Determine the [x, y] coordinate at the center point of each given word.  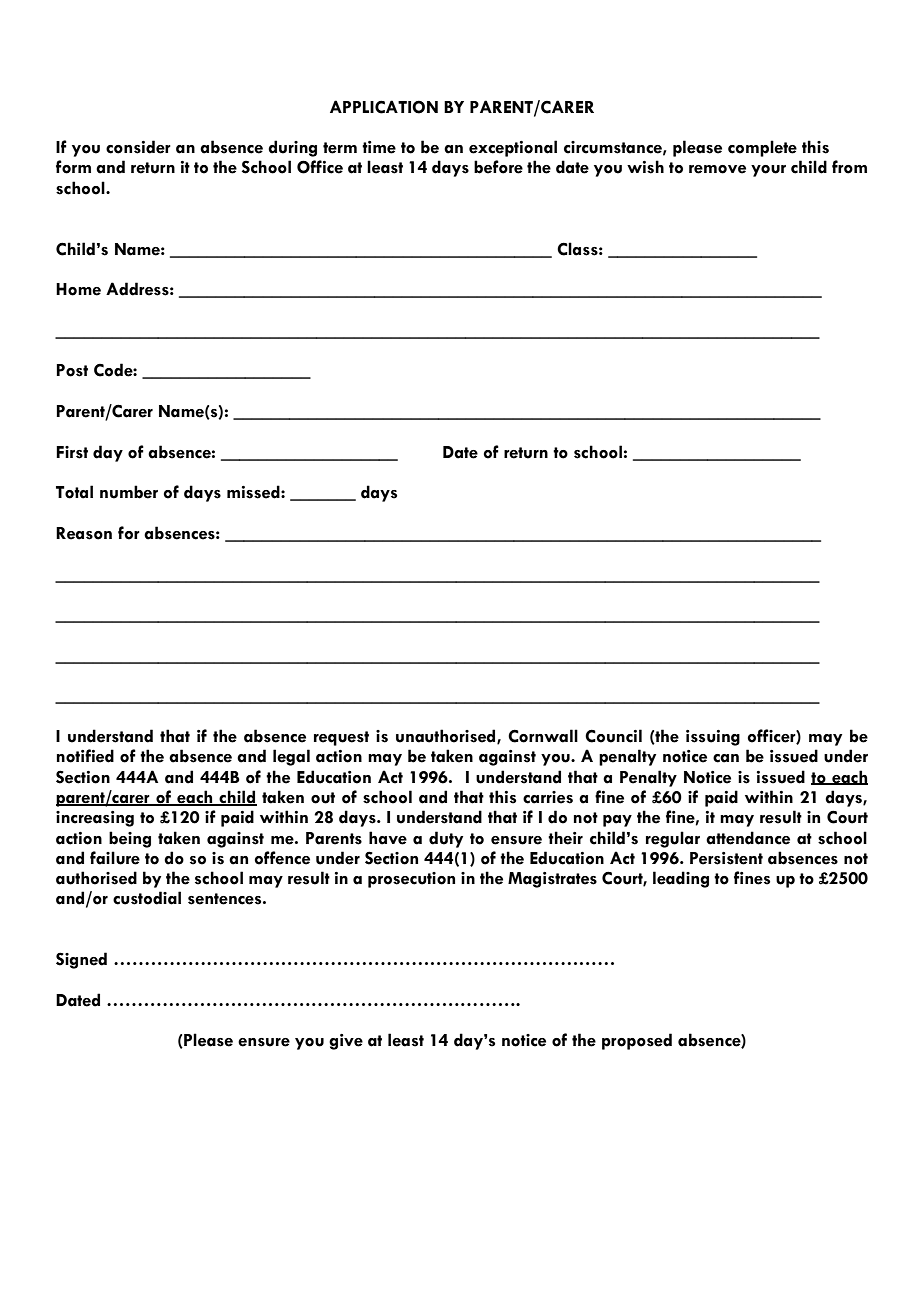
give [346, 1042]
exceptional [513, 148]
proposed [637, 1041]
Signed [81, 960]
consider [138, 147]
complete [762, 148]
